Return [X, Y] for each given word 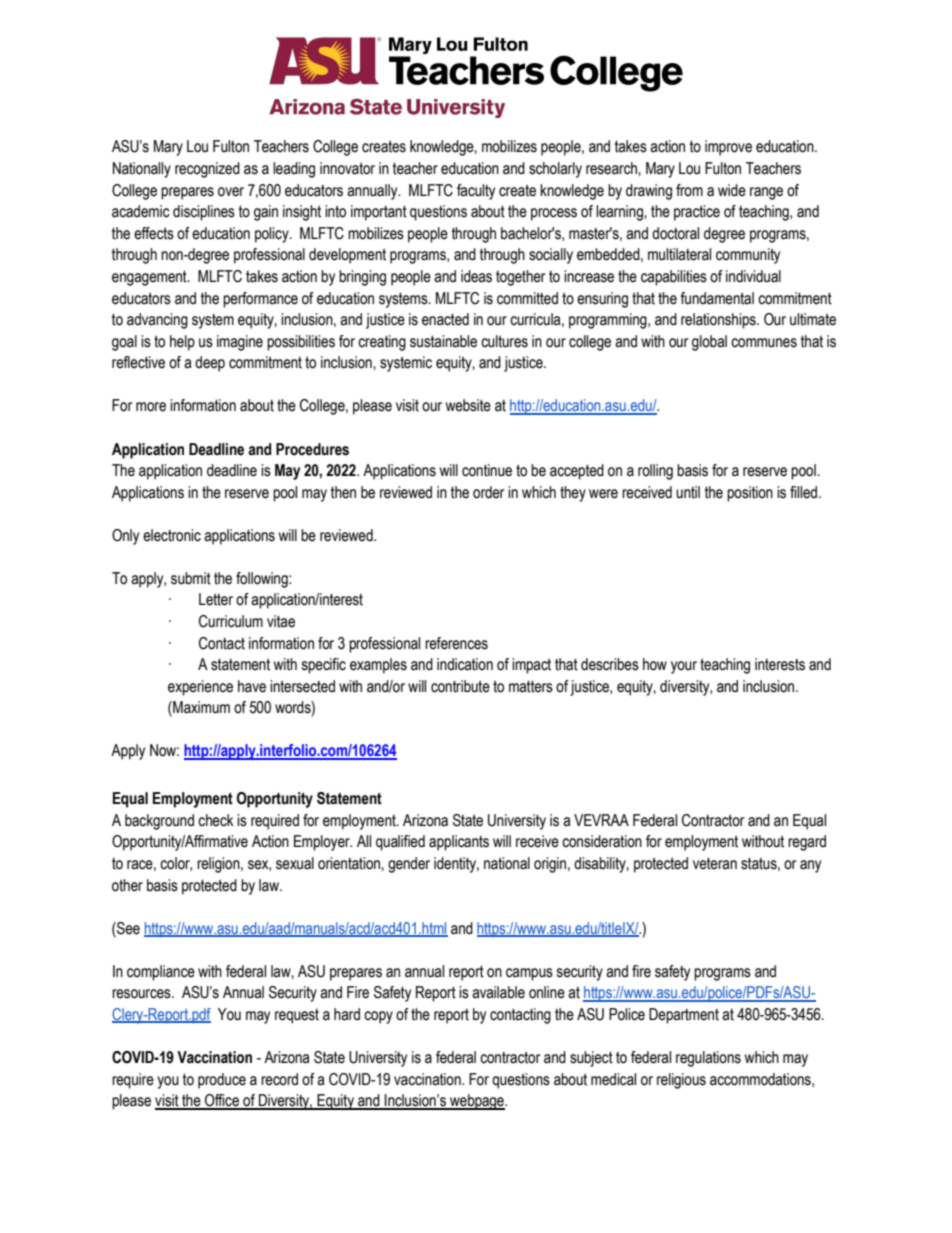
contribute [460, 686]
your [684, 667]
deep [210, 364]
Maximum [200, 708]
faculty [476, 192]
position [750, 494]
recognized [207, 170]
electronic [172, 535]
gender [409, 865]
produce [222, 1081]
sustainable [443, 341]
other [127, 885]
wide [732, 190]
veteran [715, 863]
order [489, 492]
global [709, 343]
